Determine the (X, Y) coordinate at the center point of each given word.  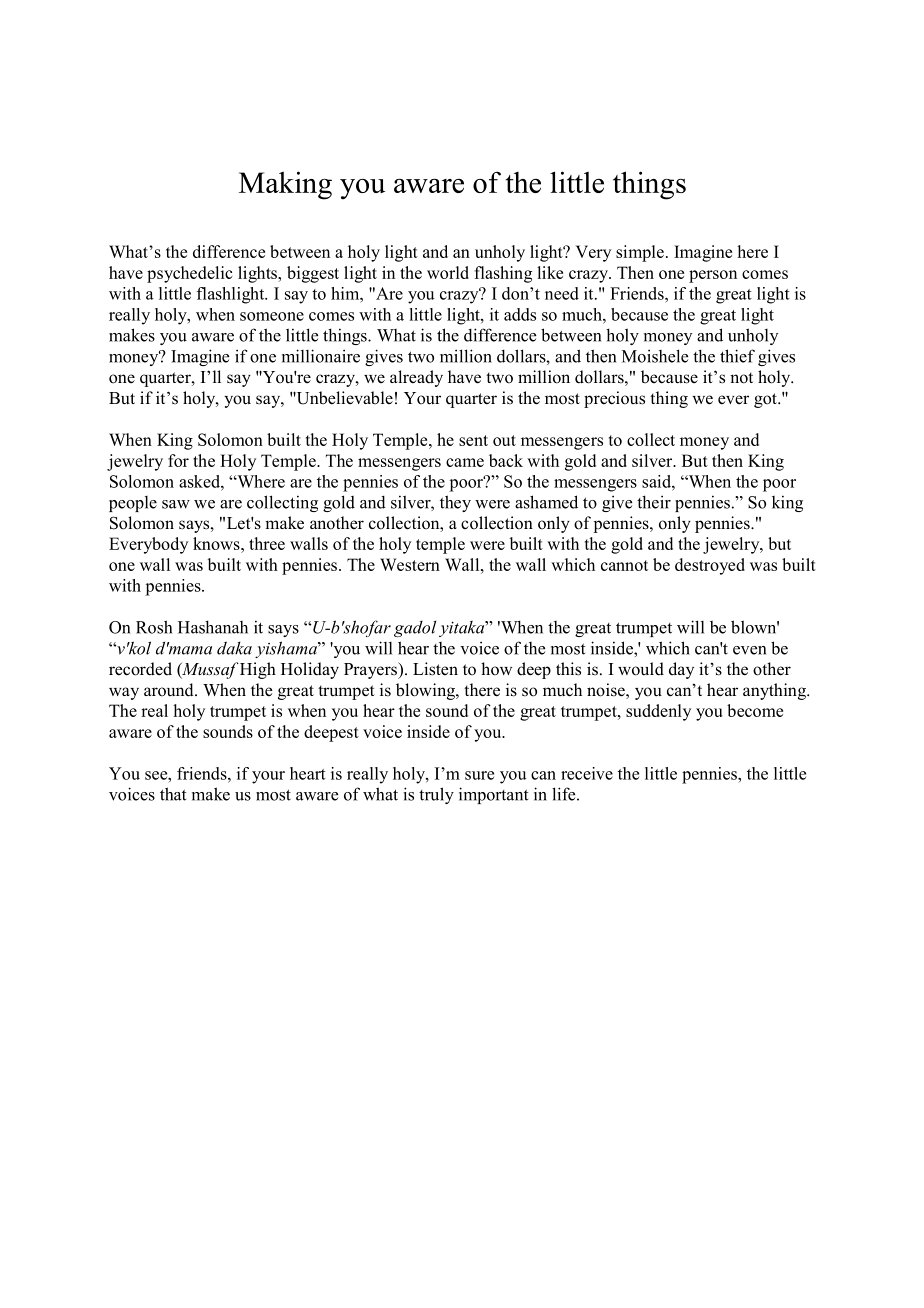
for (178, 460)
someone (272, 316)
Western (410, 564)
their (654, 502)
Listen (435, 669)
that (173, 794)
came (465, 462)
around (170, 690)
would (641, 669)
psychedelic (189, 274)
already (416, 378)
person (713, 276)
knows (217, 543)
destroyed (710, 566)
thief (737, 356)
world (448, 272)
